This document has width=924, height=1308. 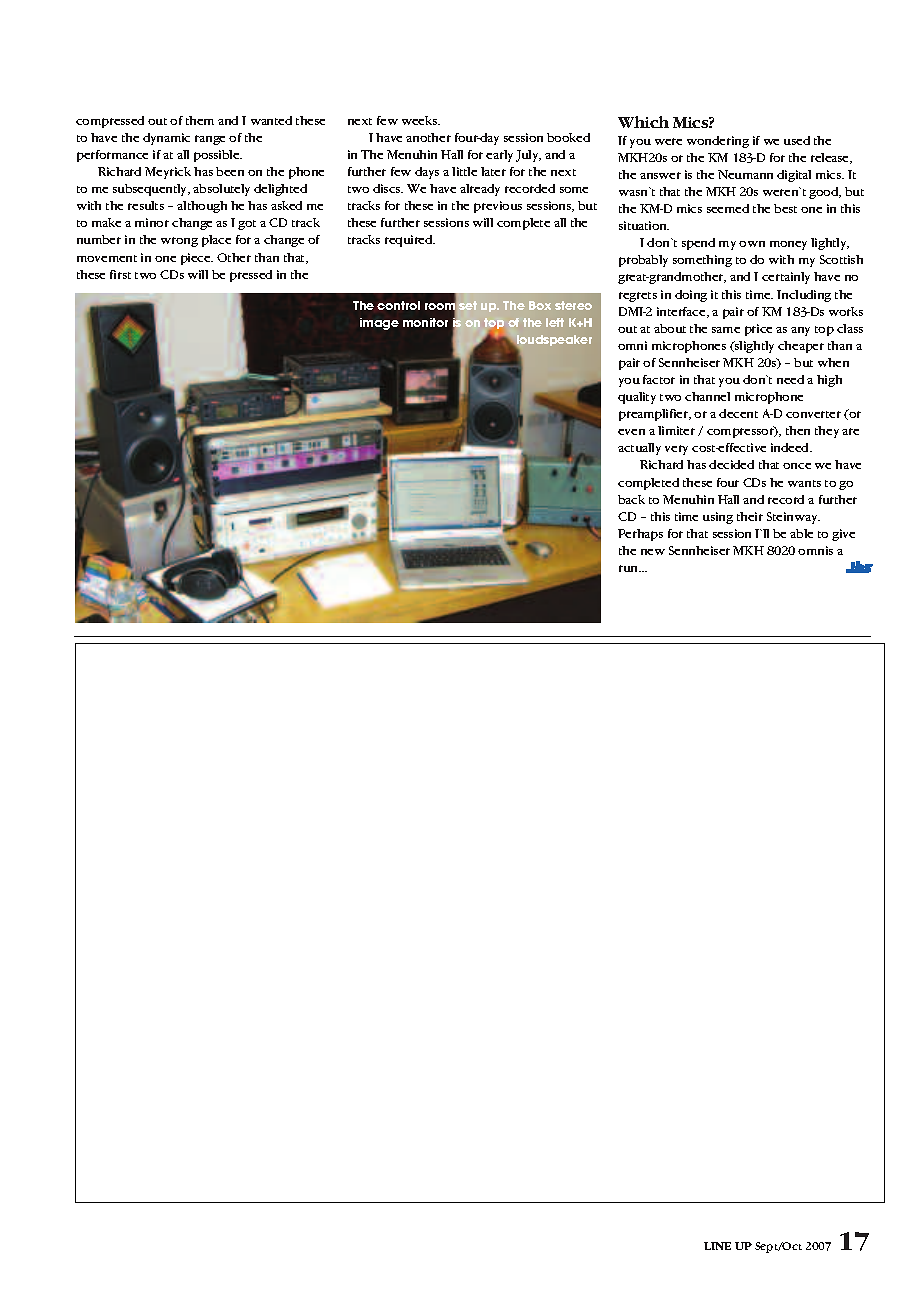 I want to click on range, so click(x=210, y=140).
